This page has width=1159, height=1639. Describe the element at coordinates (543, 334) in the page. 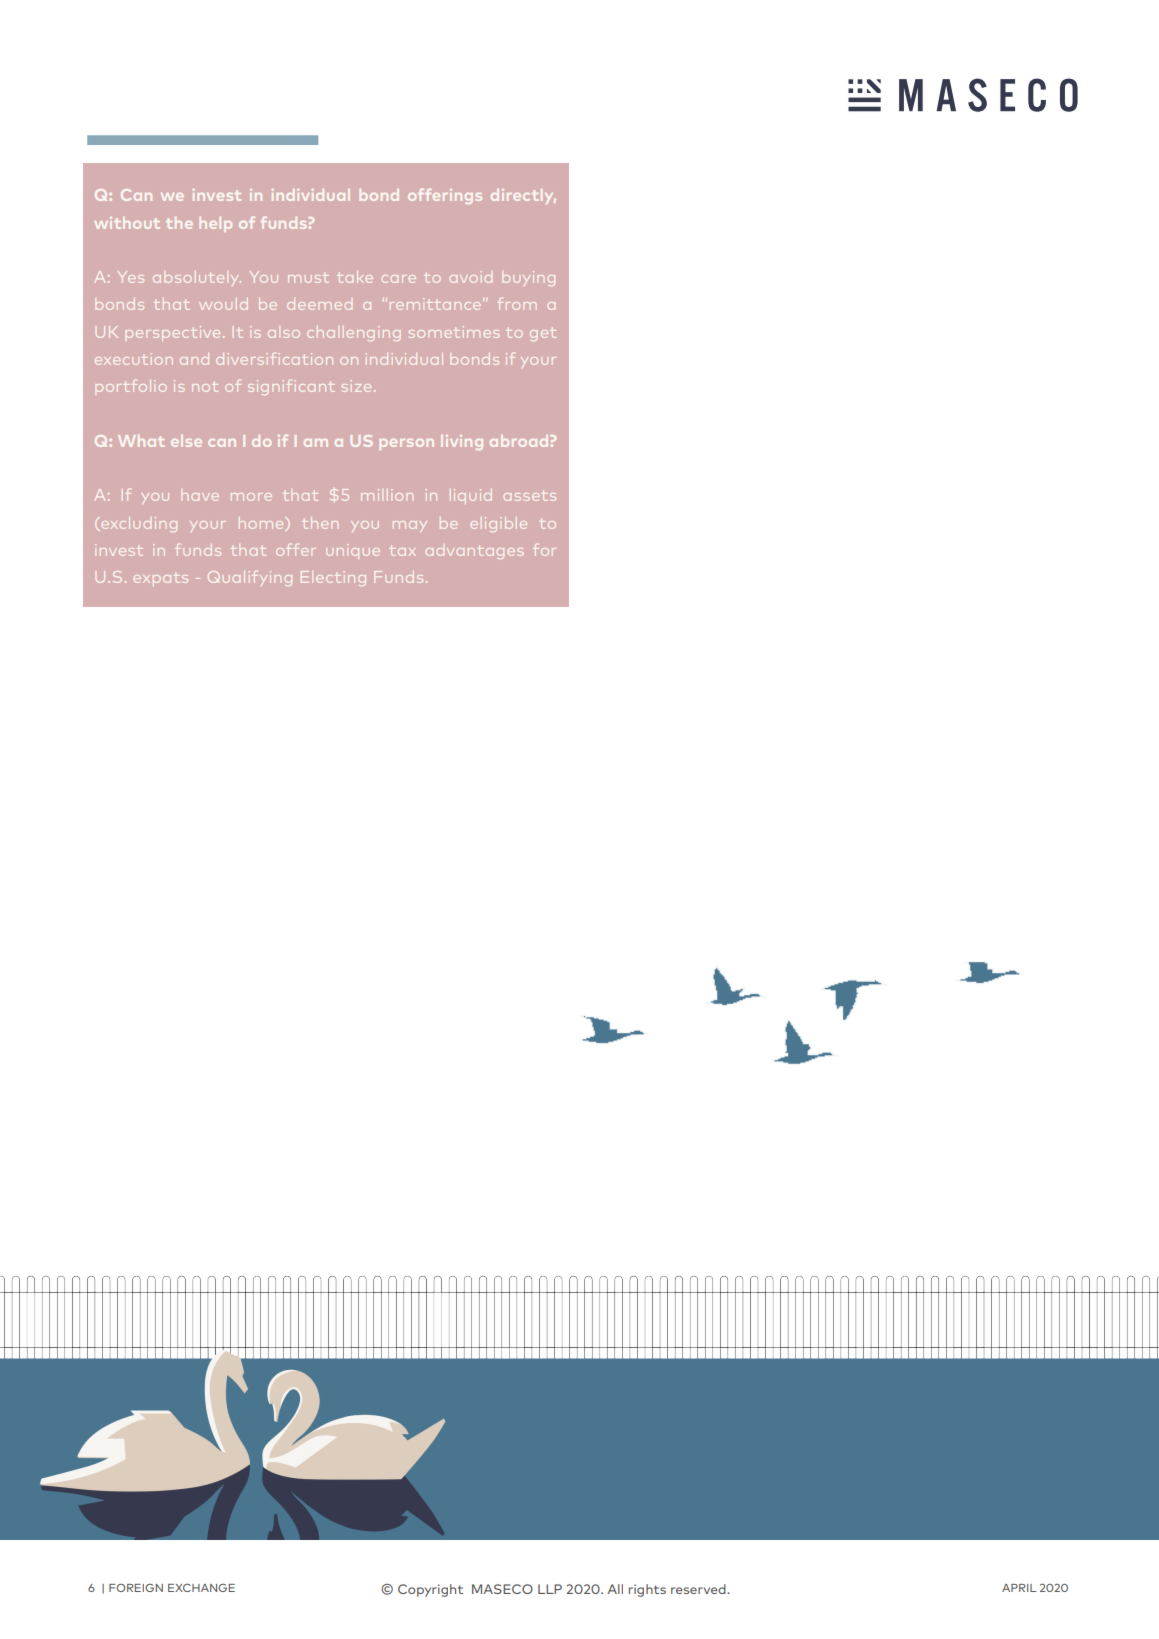

I see `get` at that location.
